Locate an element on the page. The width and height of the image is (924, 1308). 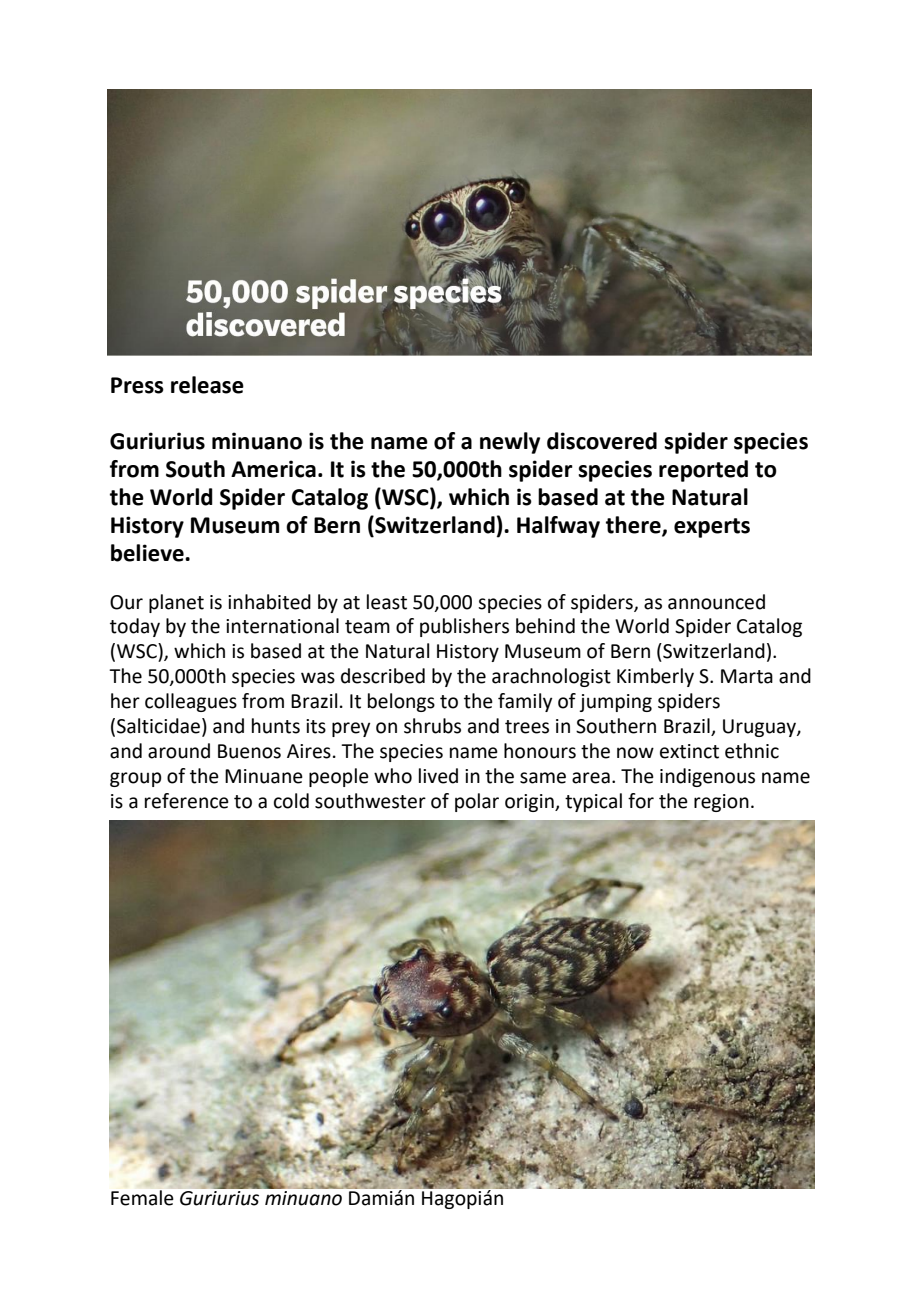
discovered is located at coordinates (602, 441).
